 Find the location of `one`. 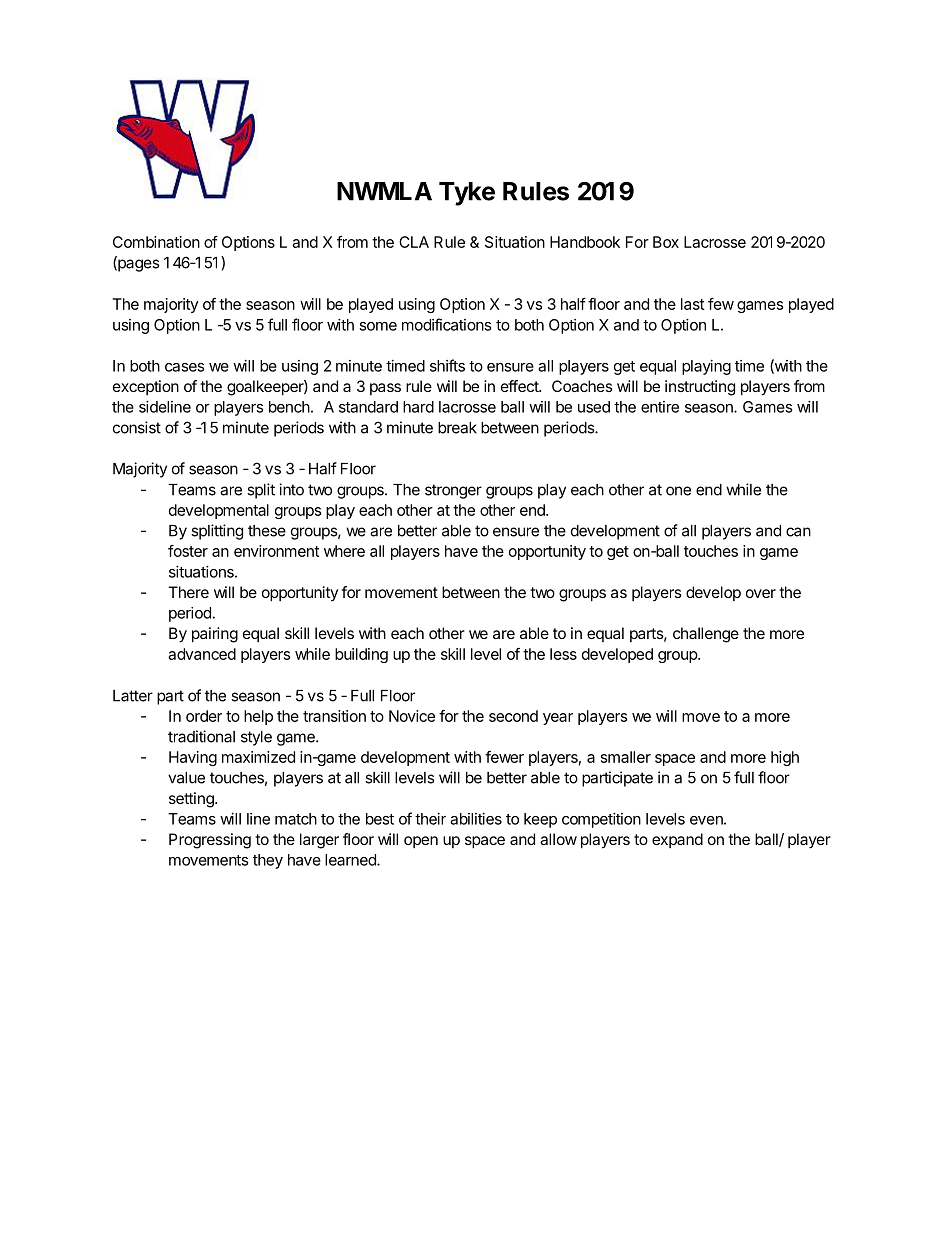

one is located at coordinates (678, 491).
